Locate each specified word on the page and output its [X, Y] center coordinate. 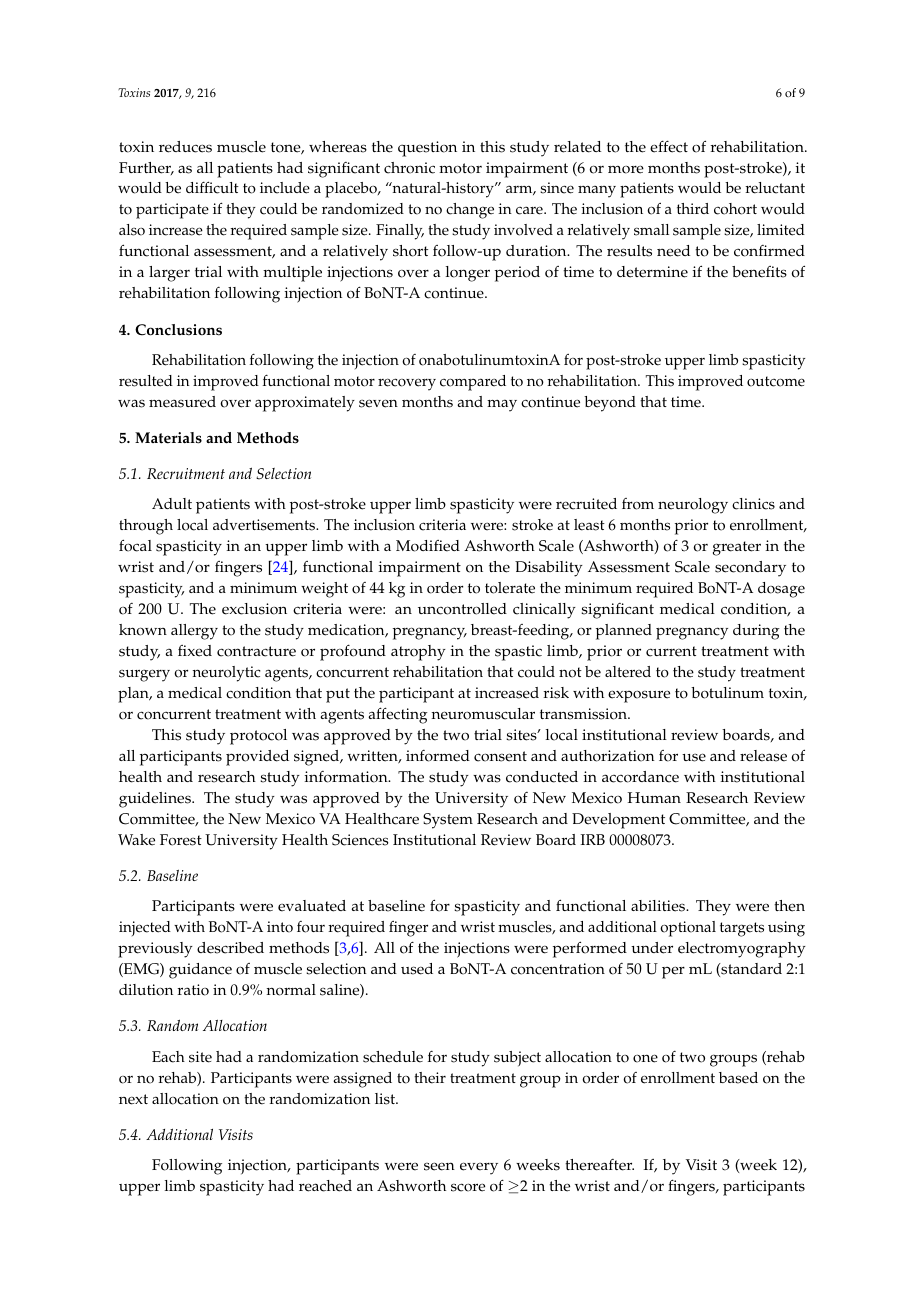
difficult [212, 187]
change [470, 211]
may [502, 405]
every [479, 1168]
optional [688, 929]
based [738, 1078]
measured [182, 402]
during [756, 632]
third [693, 208]
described [230, 948]
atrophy [418, 653]
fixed [195, 651]
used [417, 969]
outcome [776, 381]
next [133, 1099]
